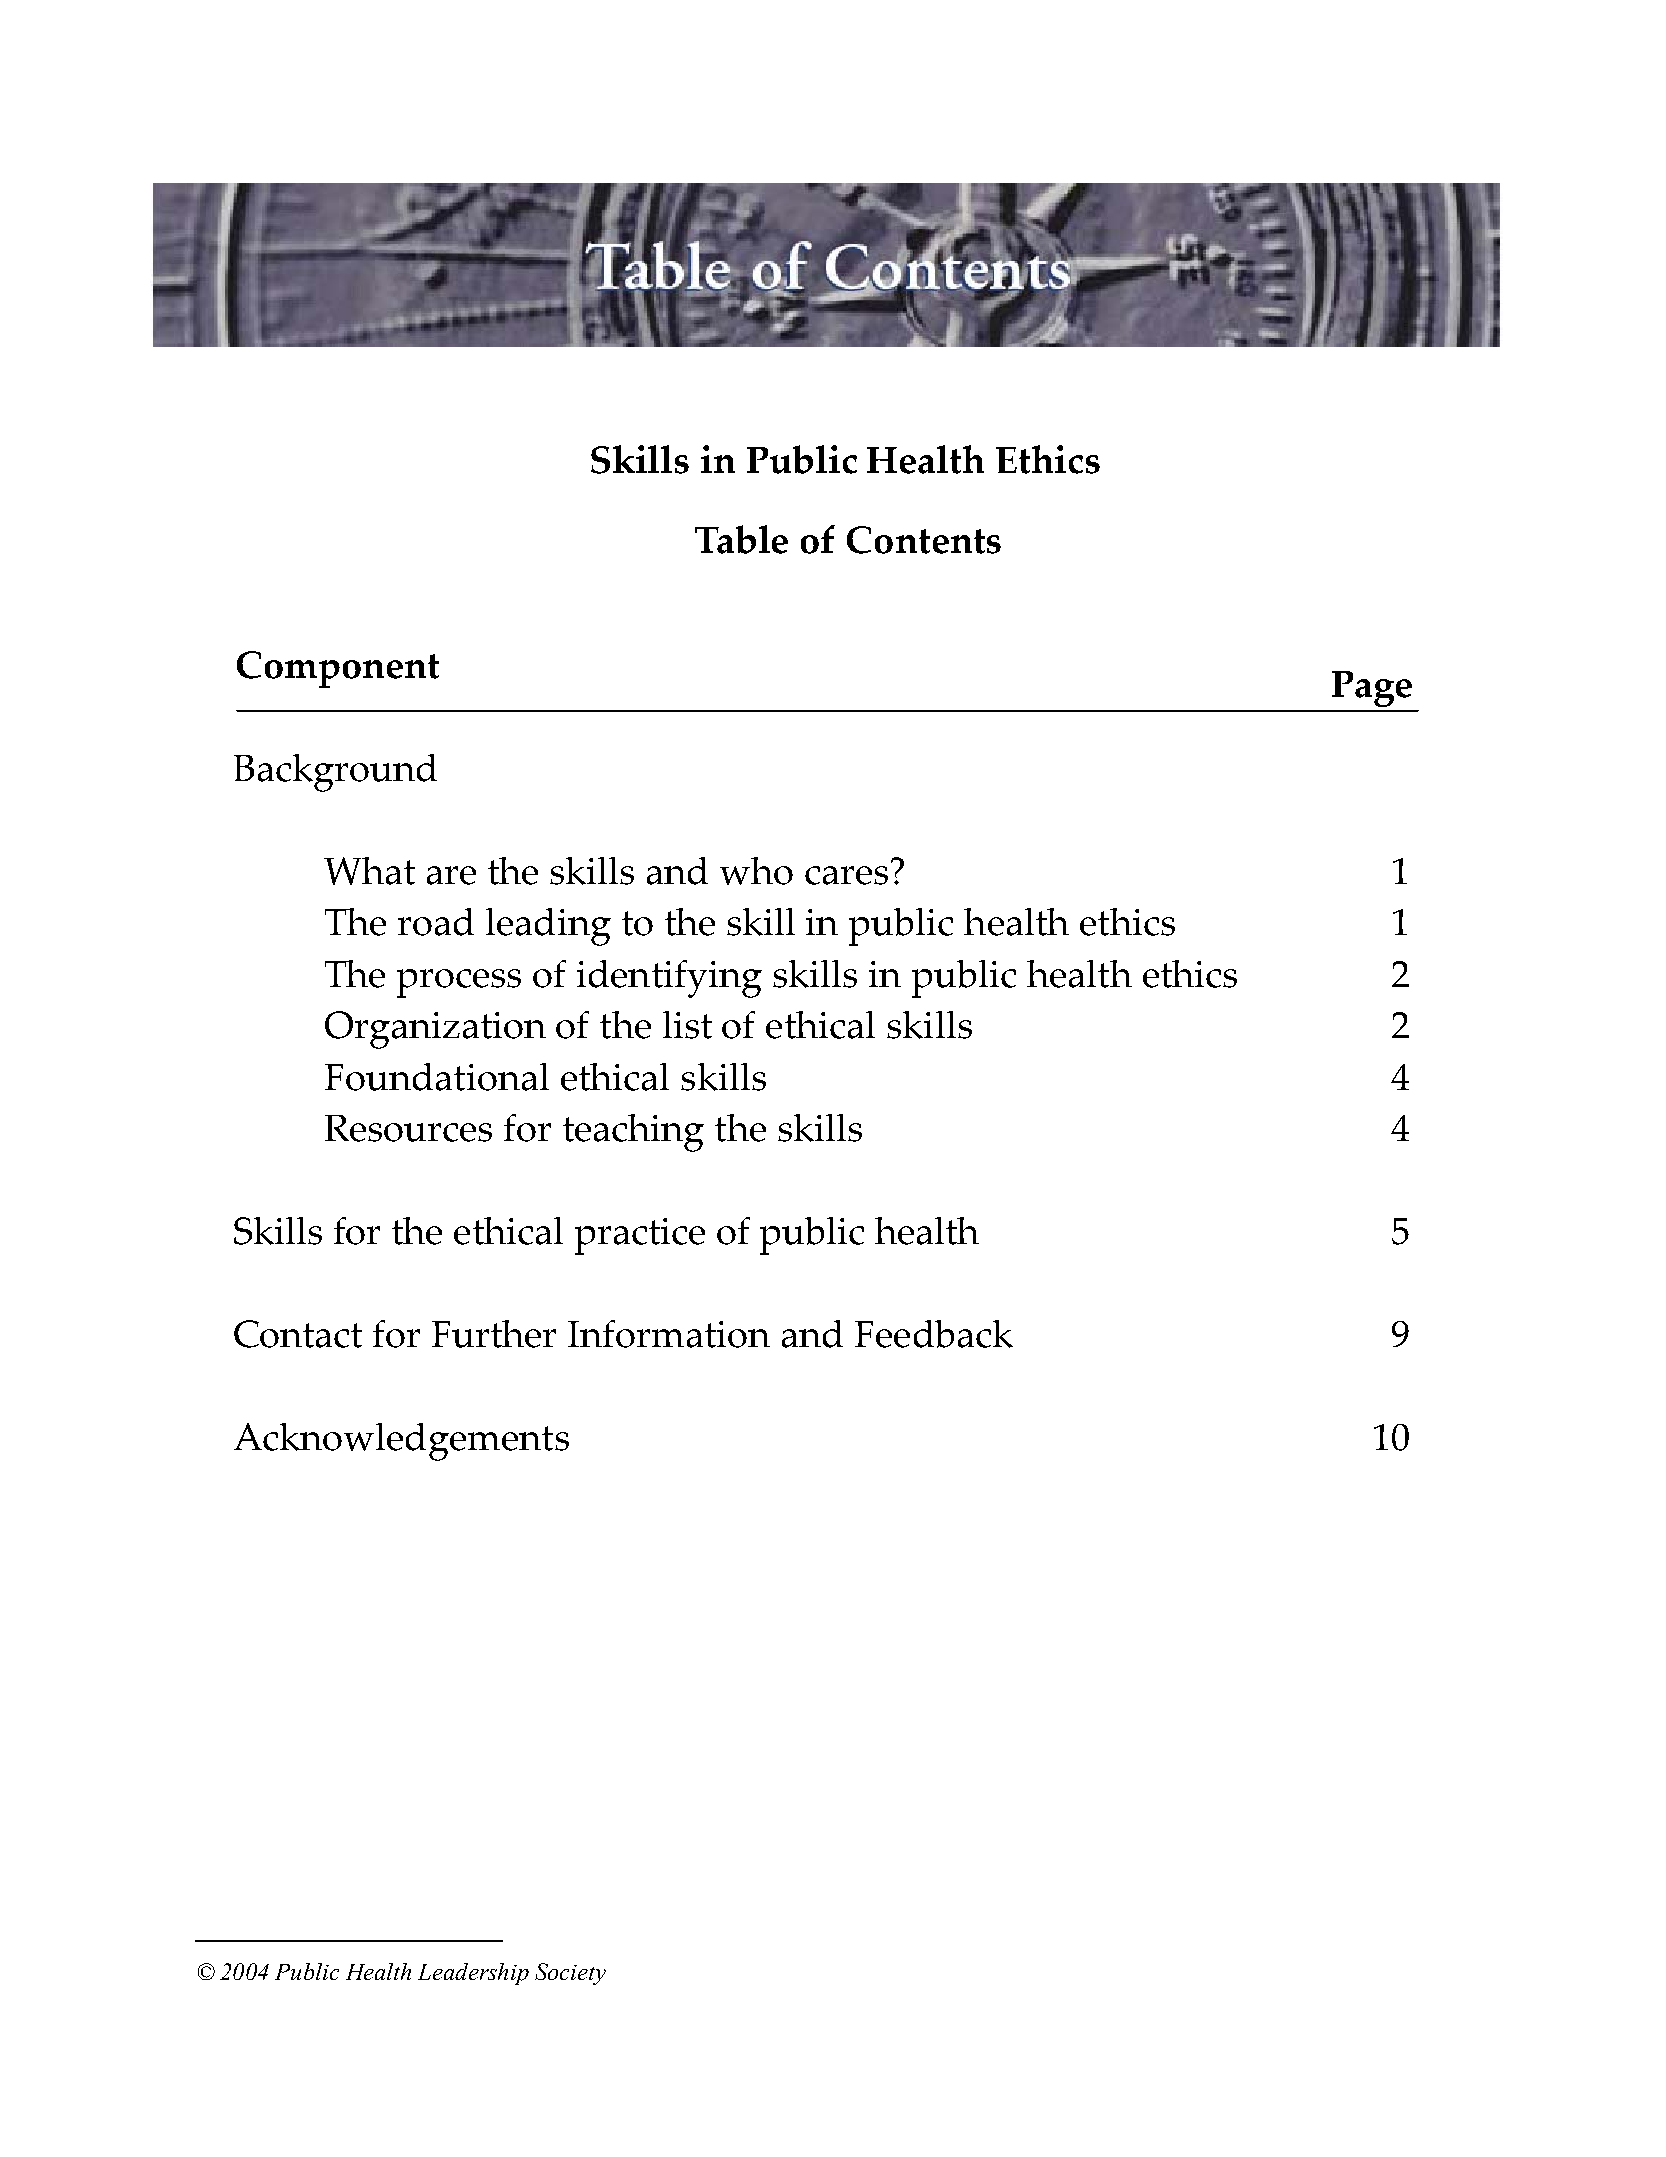  I want to click on Feedback, so click(934, 1334).
